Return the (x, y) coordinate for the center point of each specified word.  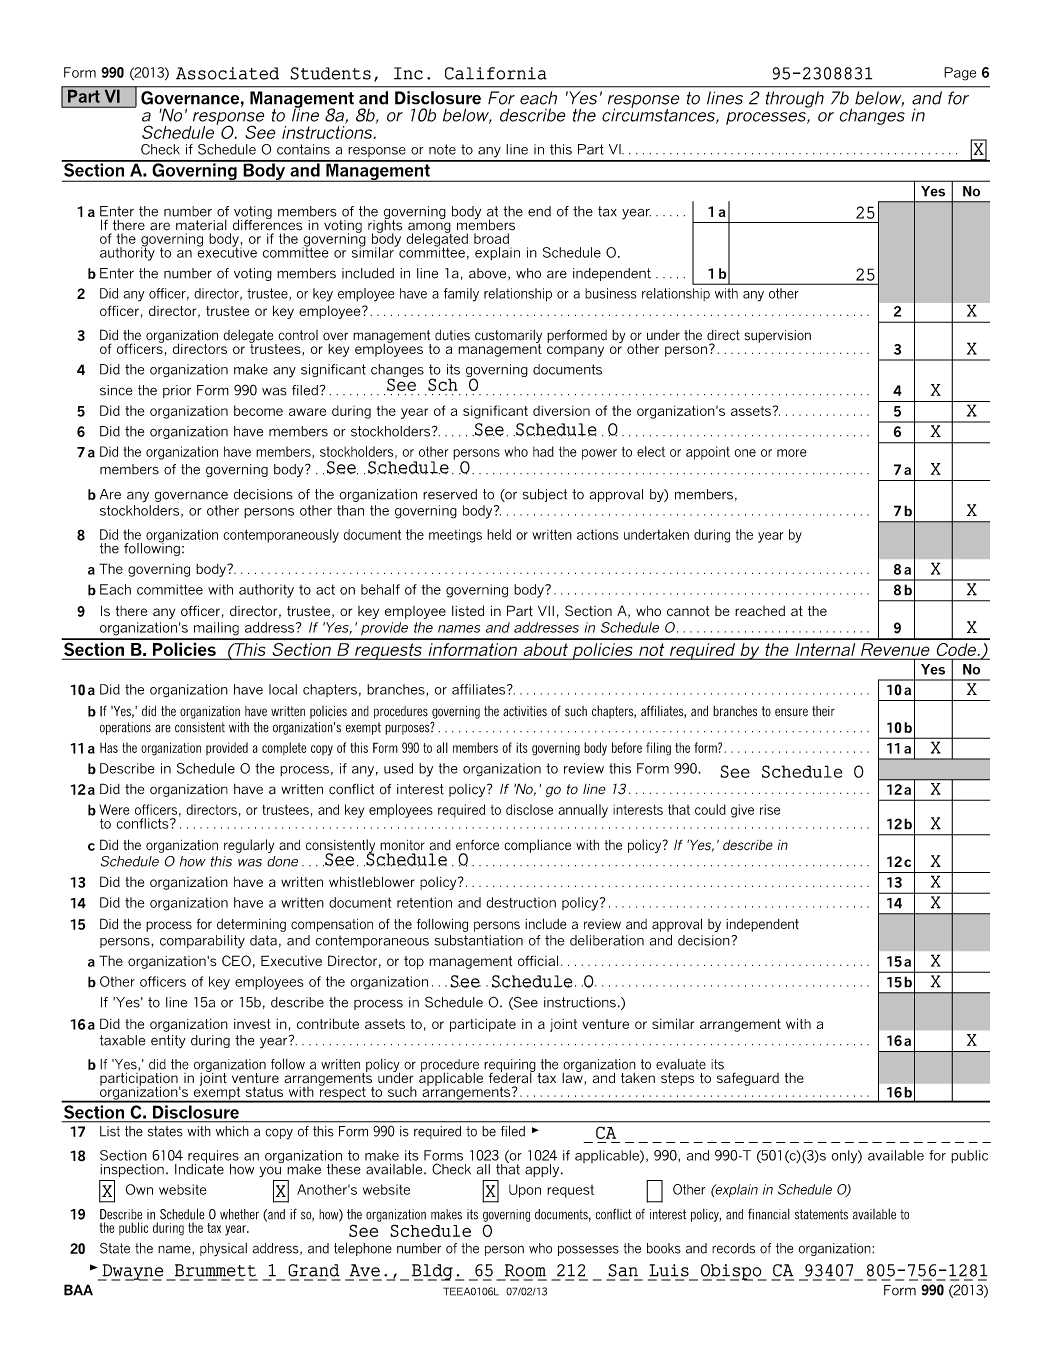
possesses (588, 1250)
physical (223, 1249)
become (258, 410)
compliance (537, 846)
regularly (249, 846)
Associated (227, 73)
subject (544, 495)
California (496, 73)
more (792, 453)
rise (770, 809)
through (795, 99)
